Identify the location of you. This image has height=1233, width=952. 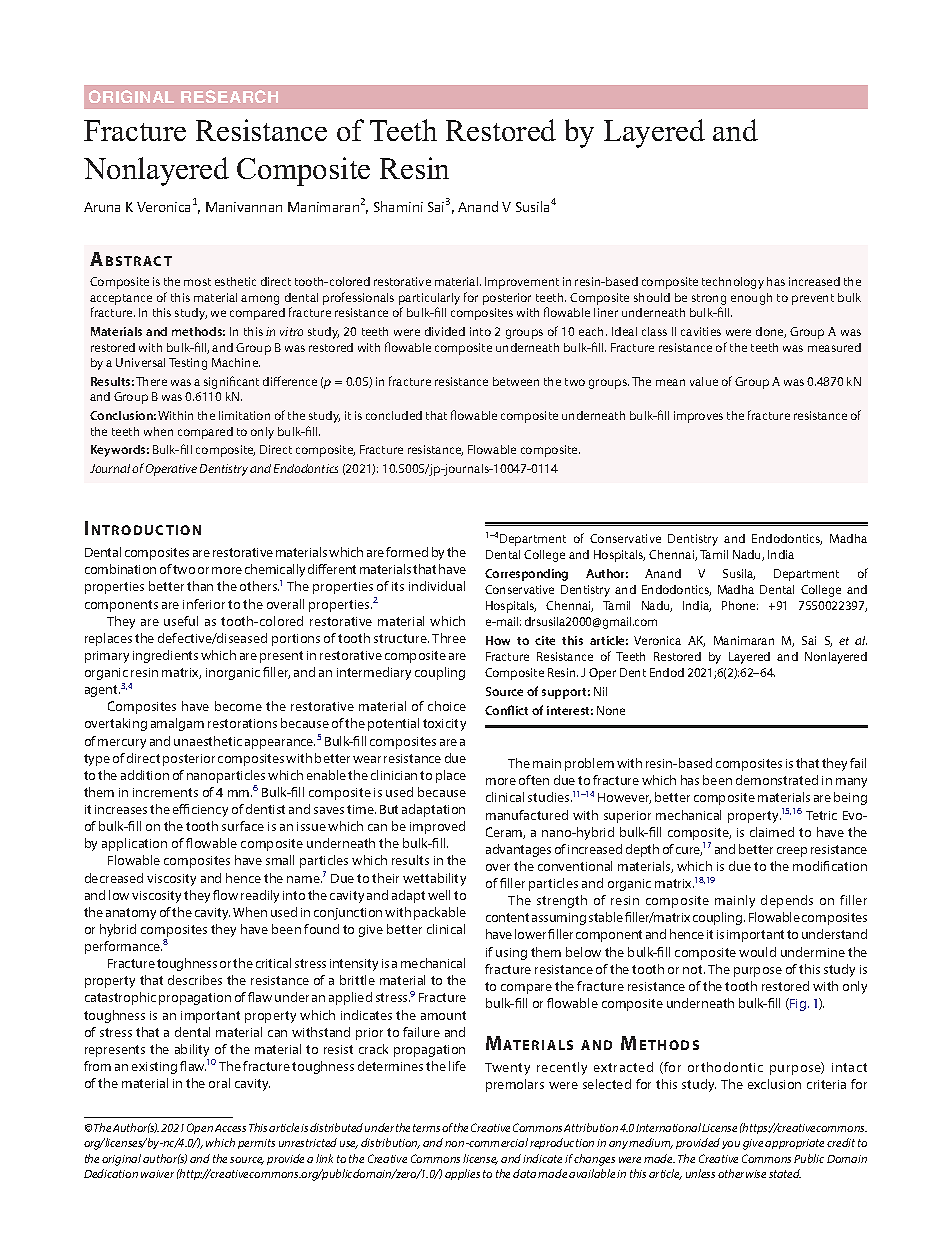
(731, 1145).
